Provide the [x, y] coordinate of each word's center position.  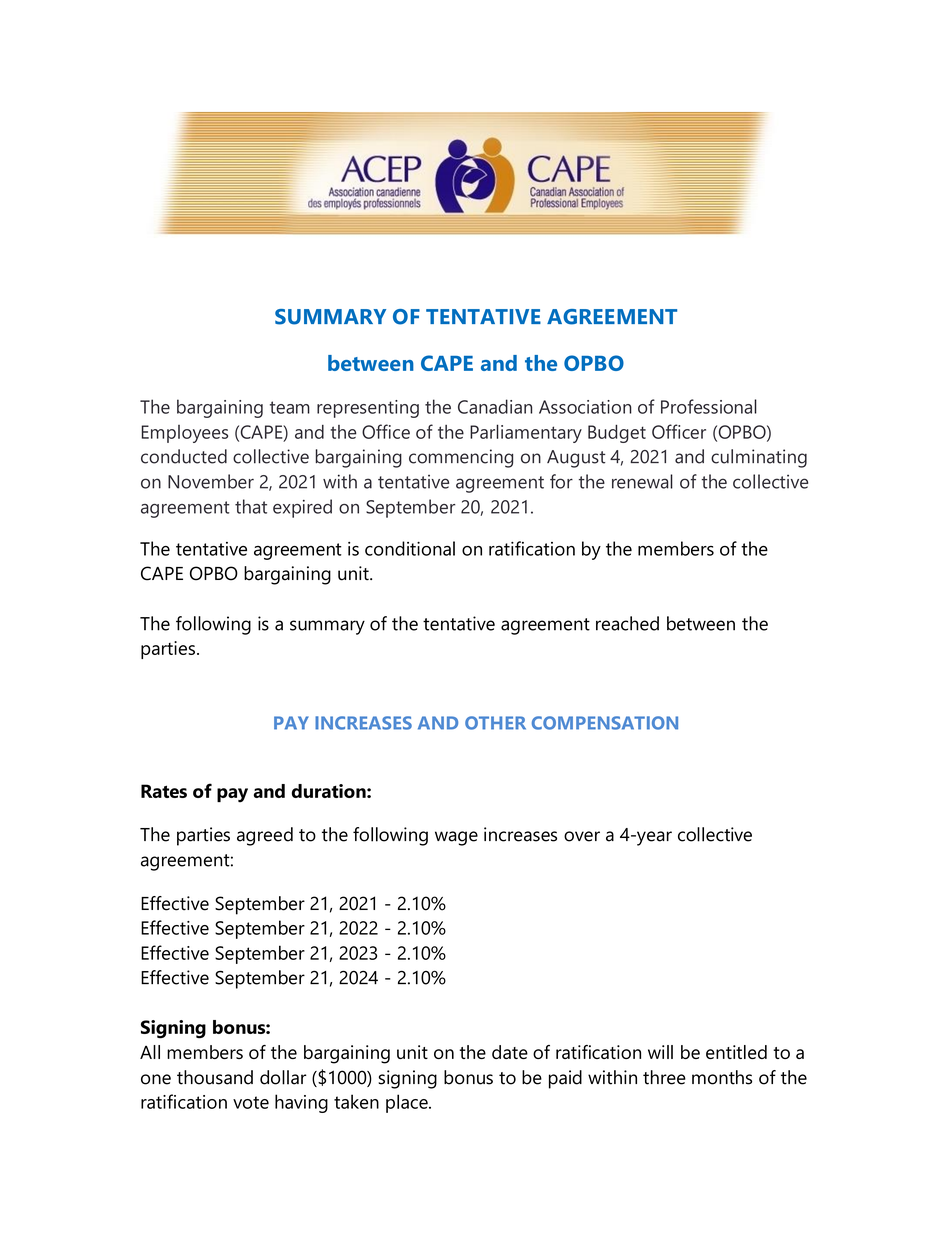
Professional [709, 406]
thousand [215, 1077]
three [664, 1077]
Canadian [495, 406]
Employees [184, 434]
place [408, 1103]
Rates [164, 791]
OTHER [495, 723]
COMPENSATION [605, 723]
